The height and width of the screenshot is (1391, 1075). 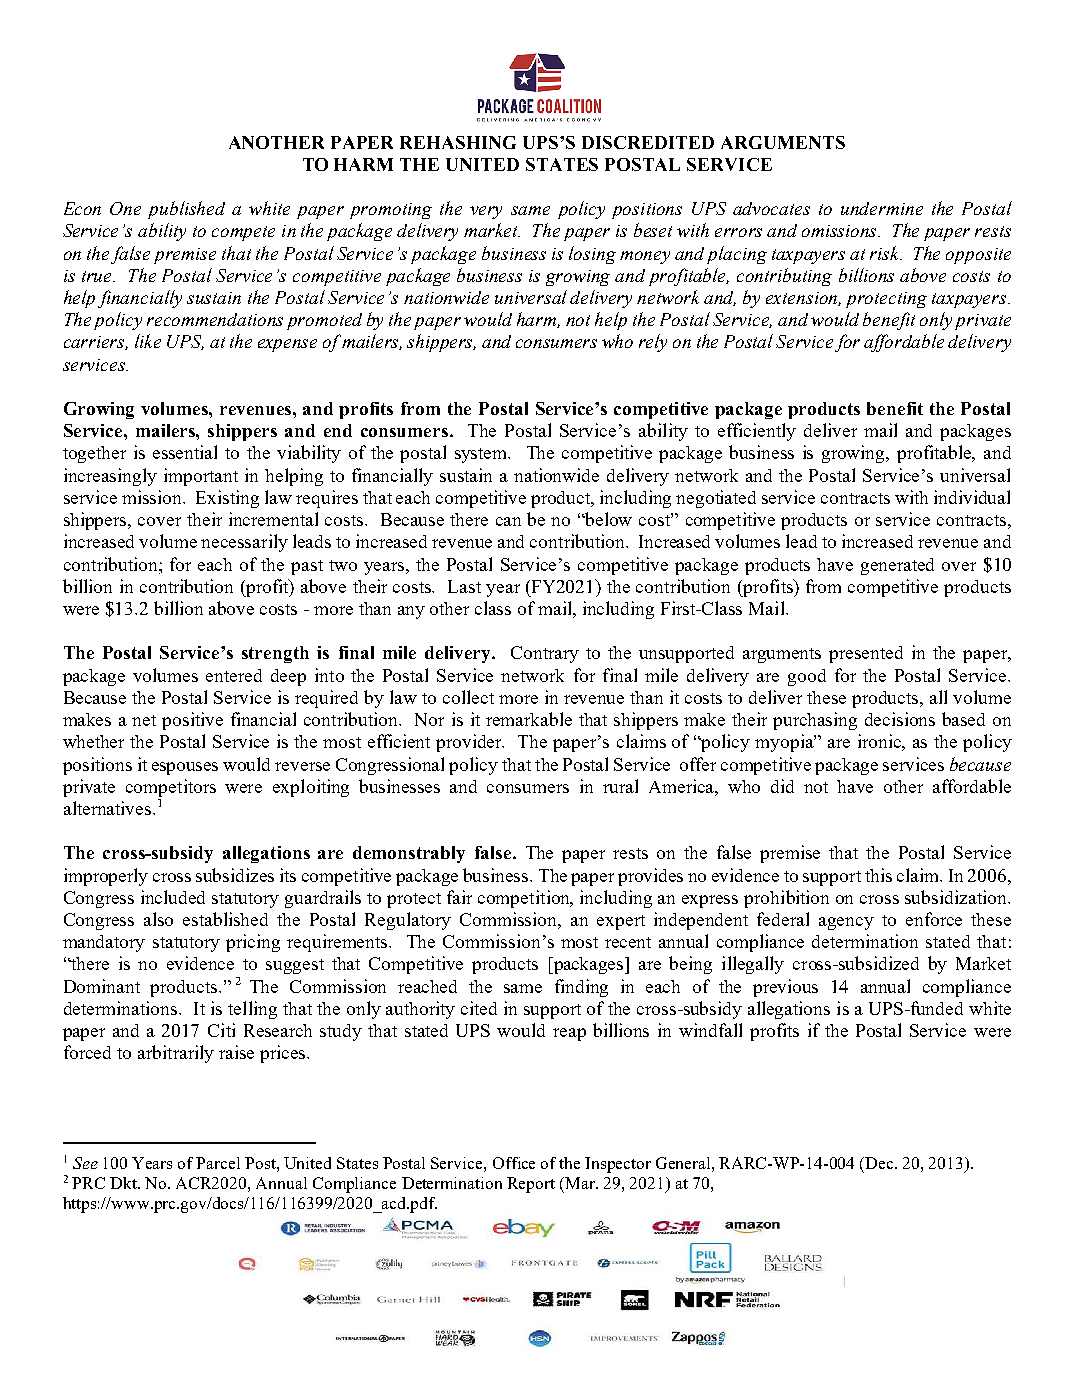 I want to click on competition, so click(x=525, y=899).
